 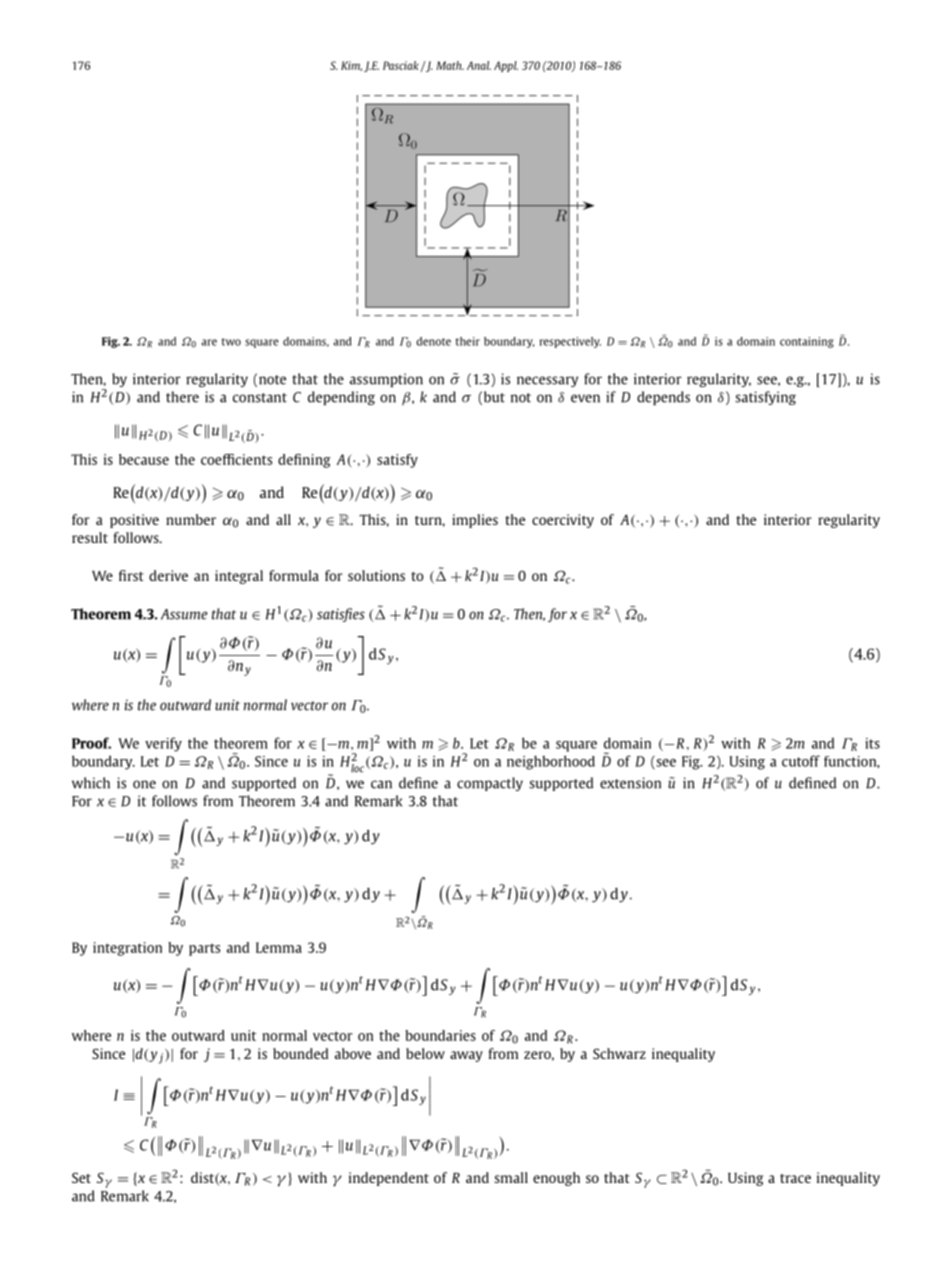 I want to click on small, so click(x=511, y=1177).
